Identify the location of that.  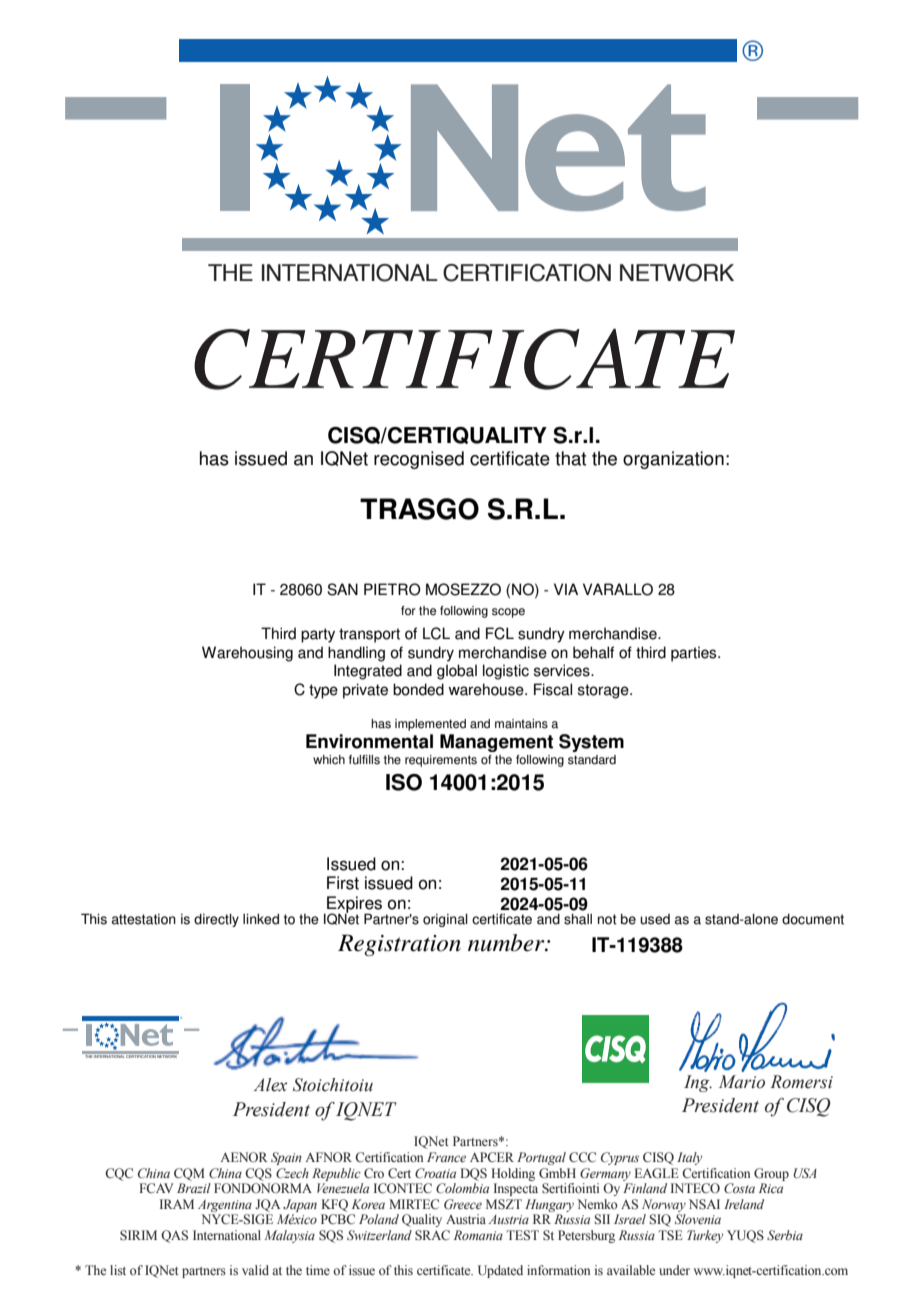
(570, 458).
